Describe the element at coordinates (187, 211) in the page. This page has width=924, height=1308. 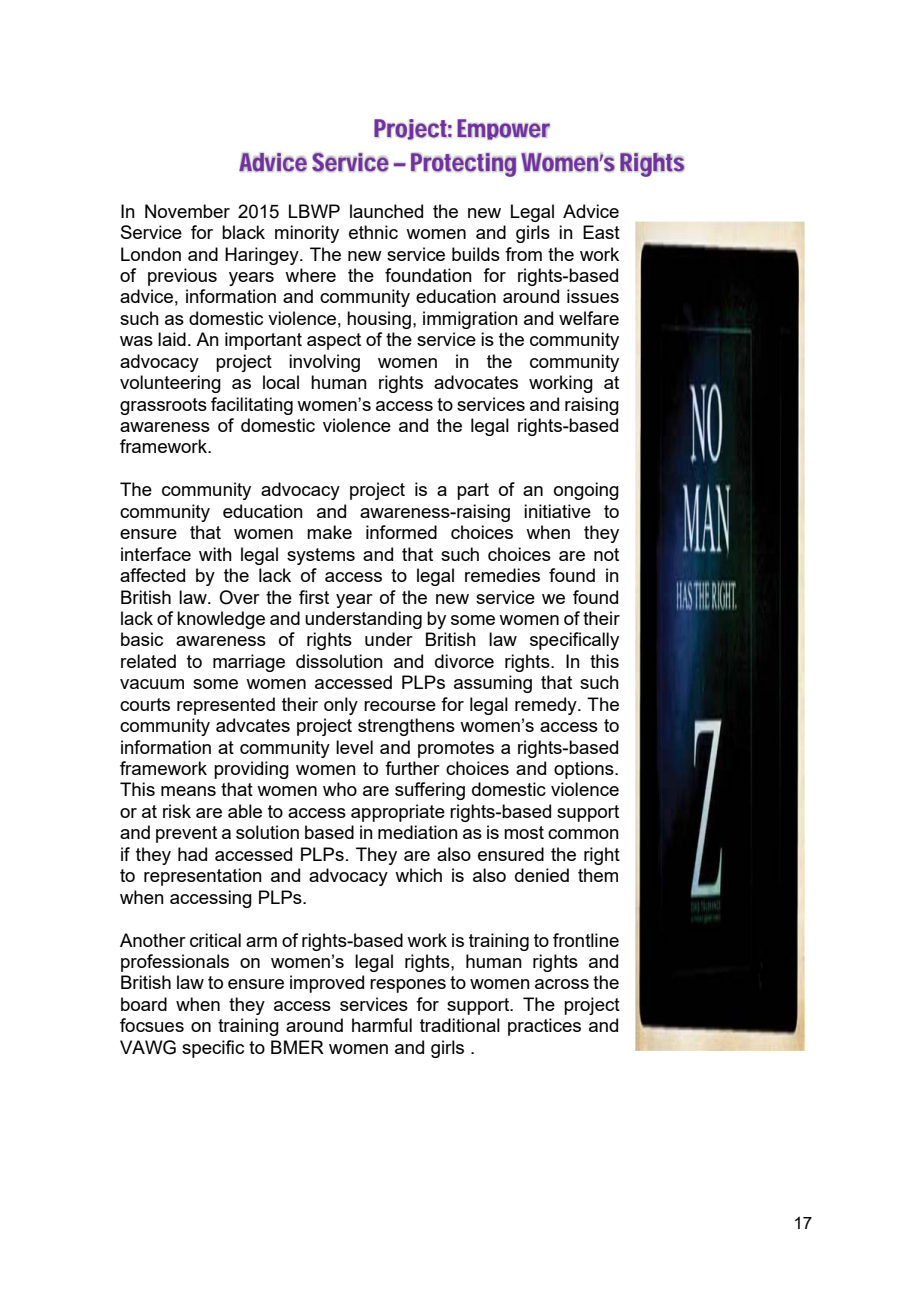
I see `November` at that location.
